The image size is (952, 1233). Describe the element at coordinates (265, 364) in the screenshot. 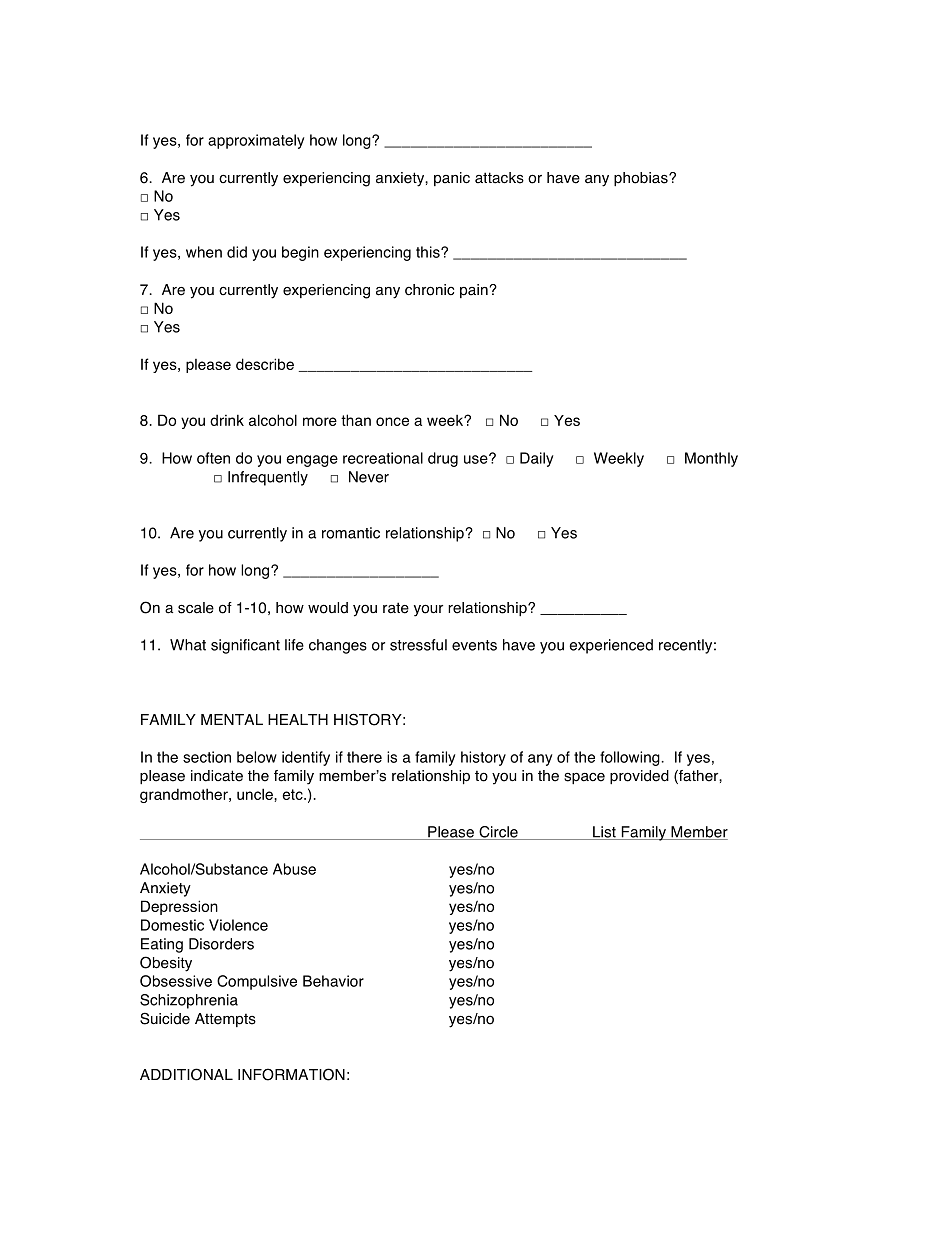

I see `describe` at that location.
